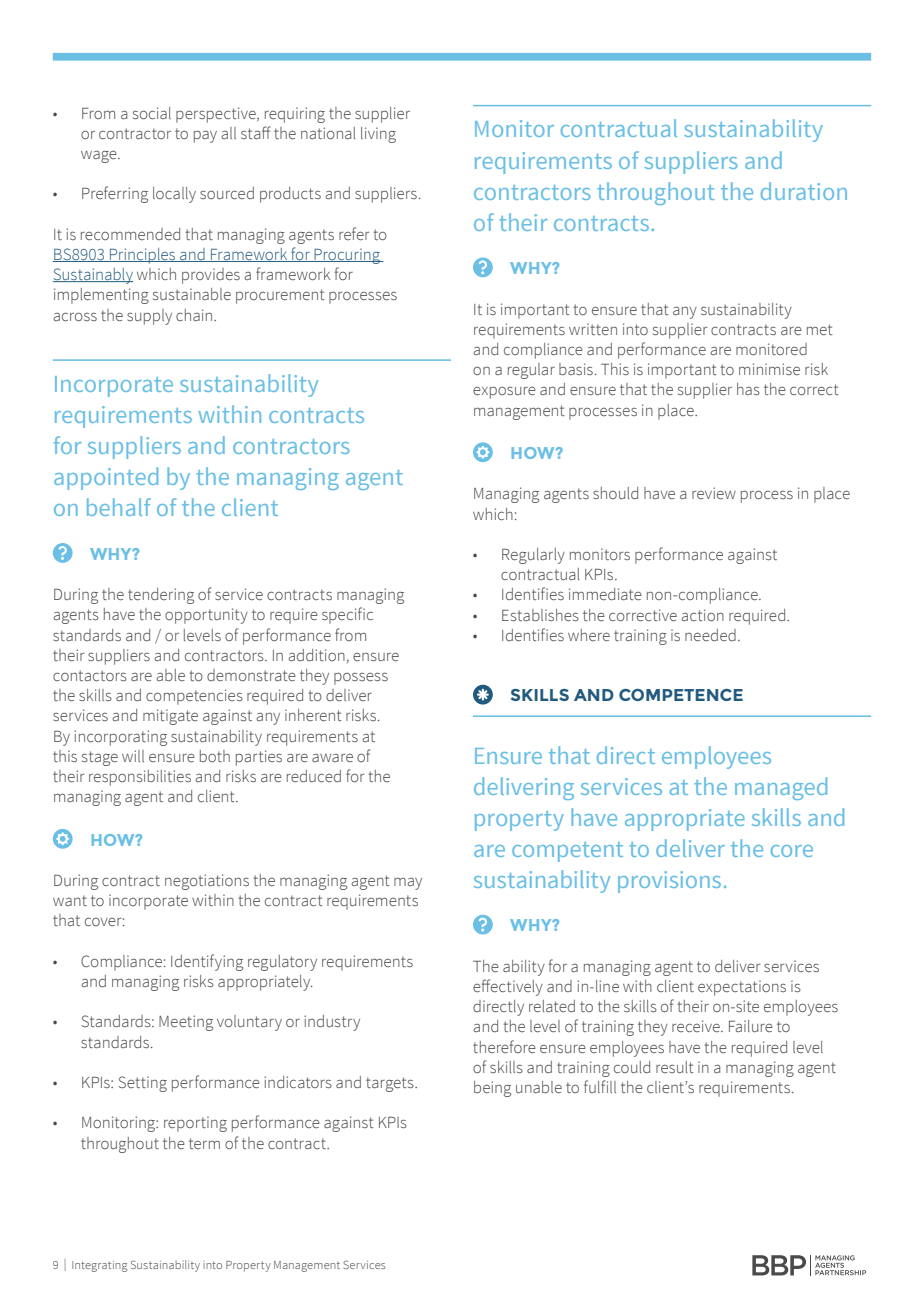 Image resolution: width=924 pixels, height=1308 pixels. What do you see at coordinates (378, 135) in the screenshot?
I see `living` at bounding box center [378, 135].
